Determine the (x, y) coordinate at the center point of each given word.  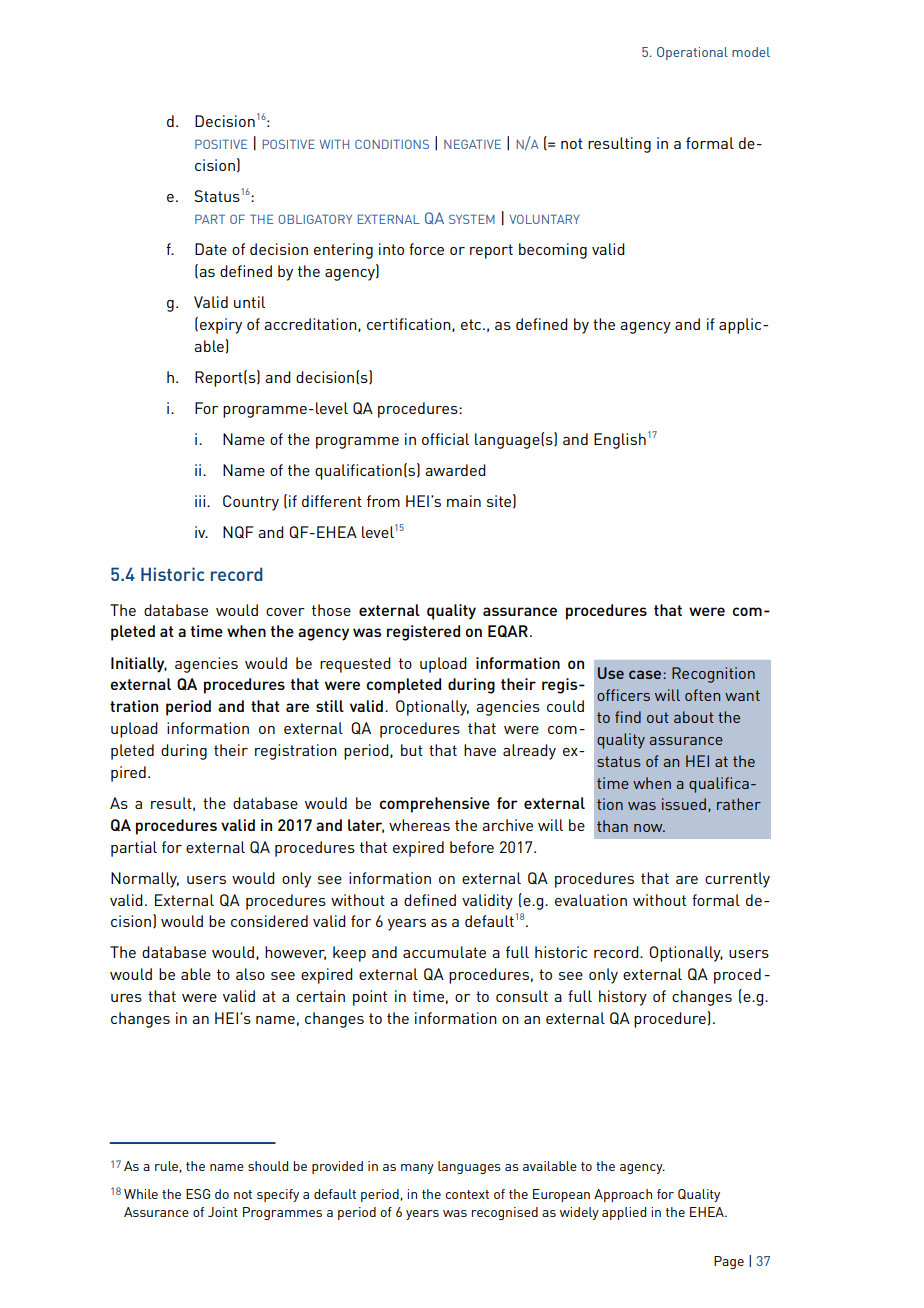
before (472, 847)
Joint (223, 1212)
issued (684, 804)
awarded (455, 470)
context (467, 1194)
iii (201, 501)
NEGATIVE (472, 144)
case (645, 674)
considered (269, 921)
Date (211, 249)
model (751, 52)
